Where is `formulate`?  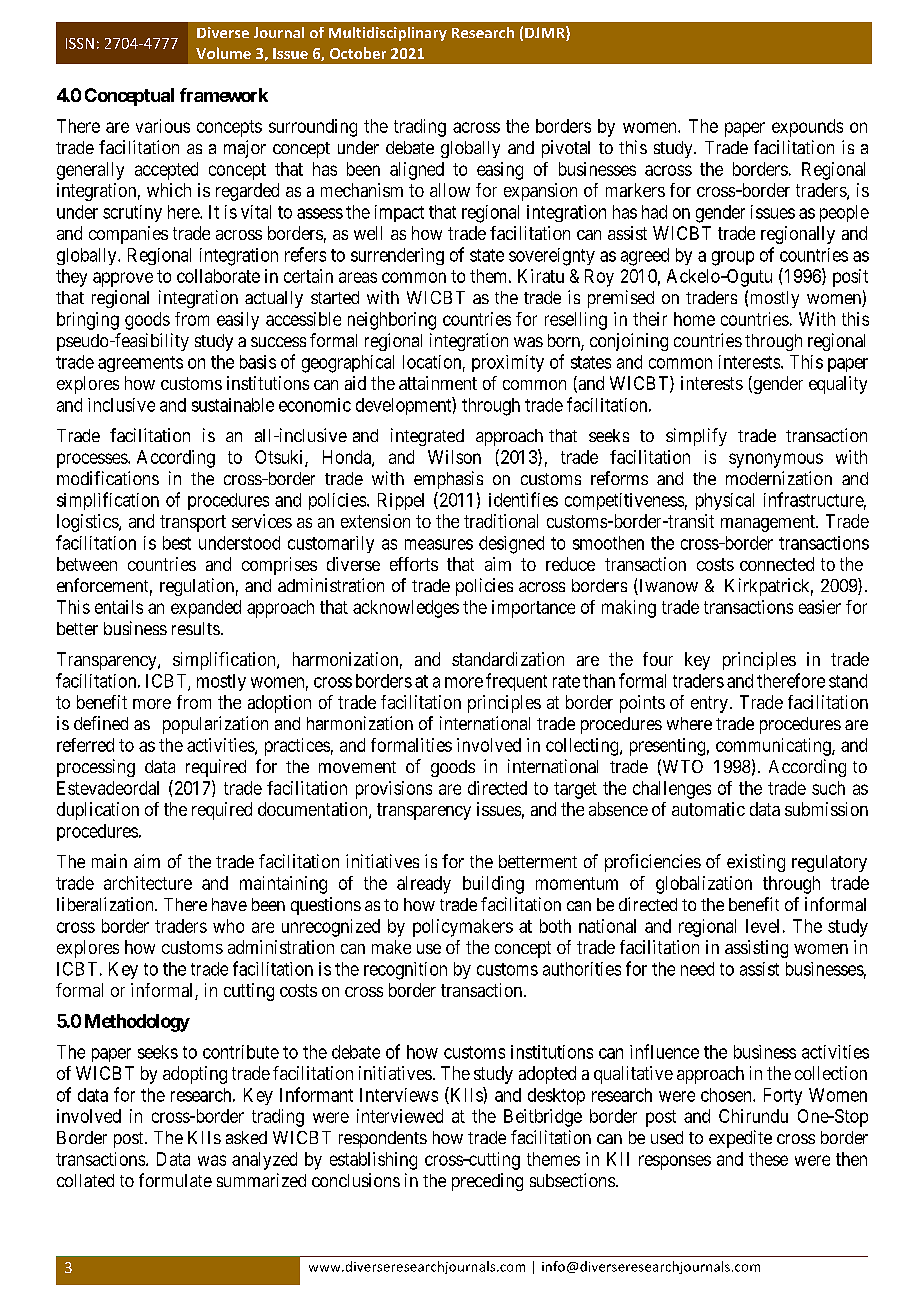
formulate is located at coordinates (175, 1180).
